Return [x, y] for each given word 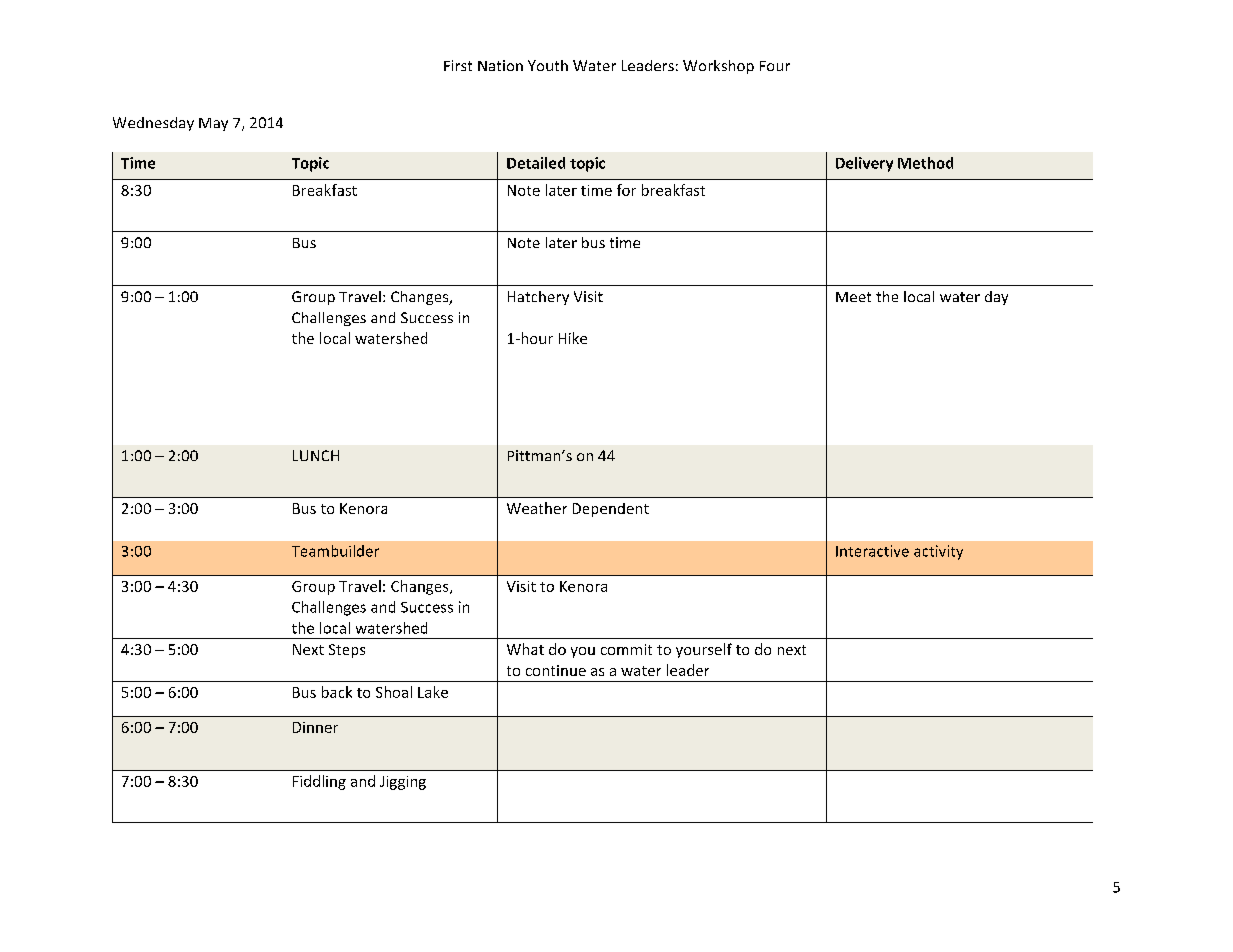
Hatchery [538, 298]
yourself [704, 650]
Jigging [403, 783]
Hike [573, 338]
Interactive [872, 551]
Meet [853, 297]
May [213, 124]
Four [775, 66]
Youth [548, 65]
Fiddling [319, 782]
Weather [537, 508]
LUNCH [316, 455]
